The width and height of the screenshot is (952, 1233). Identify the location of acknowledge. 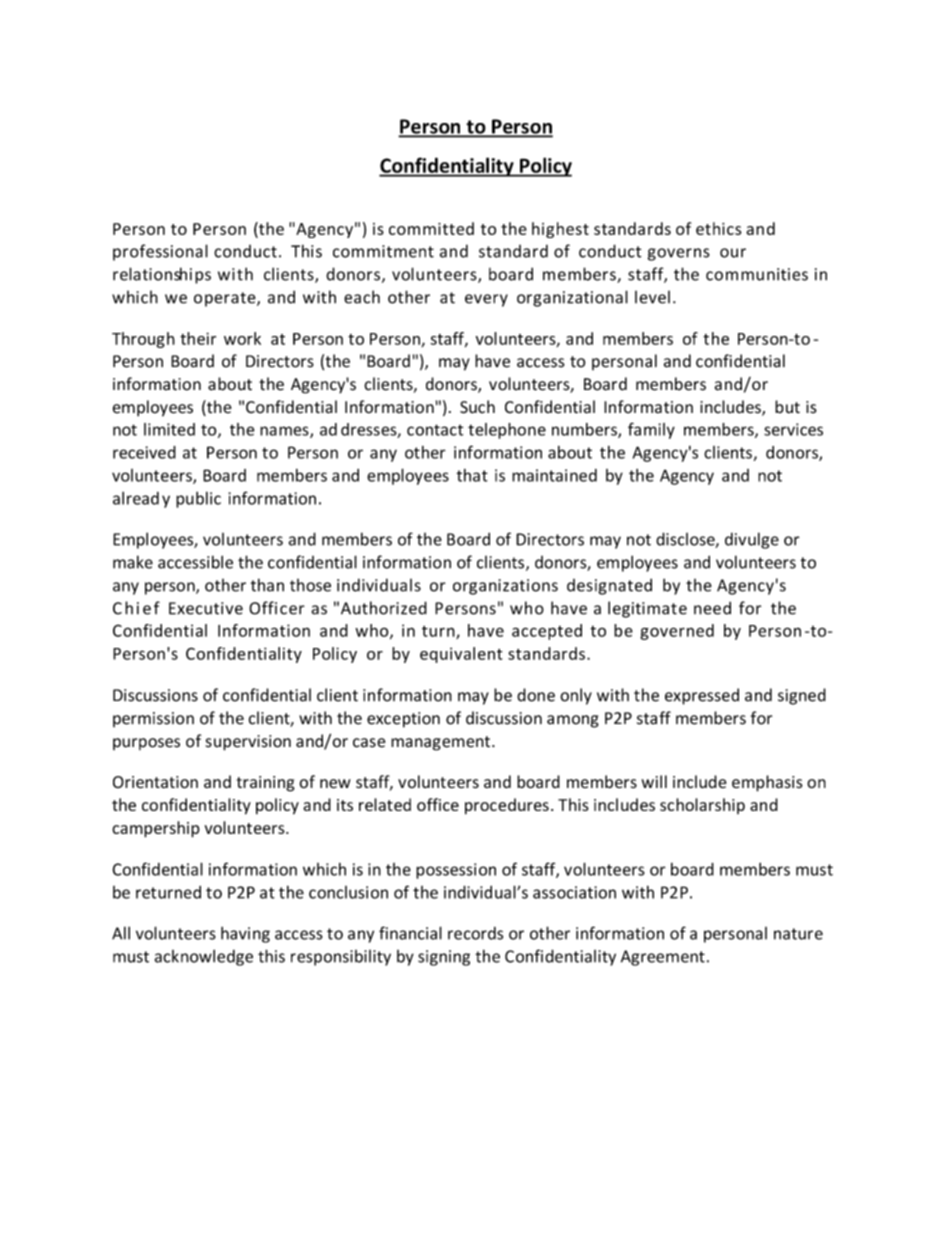
(204, 957).
